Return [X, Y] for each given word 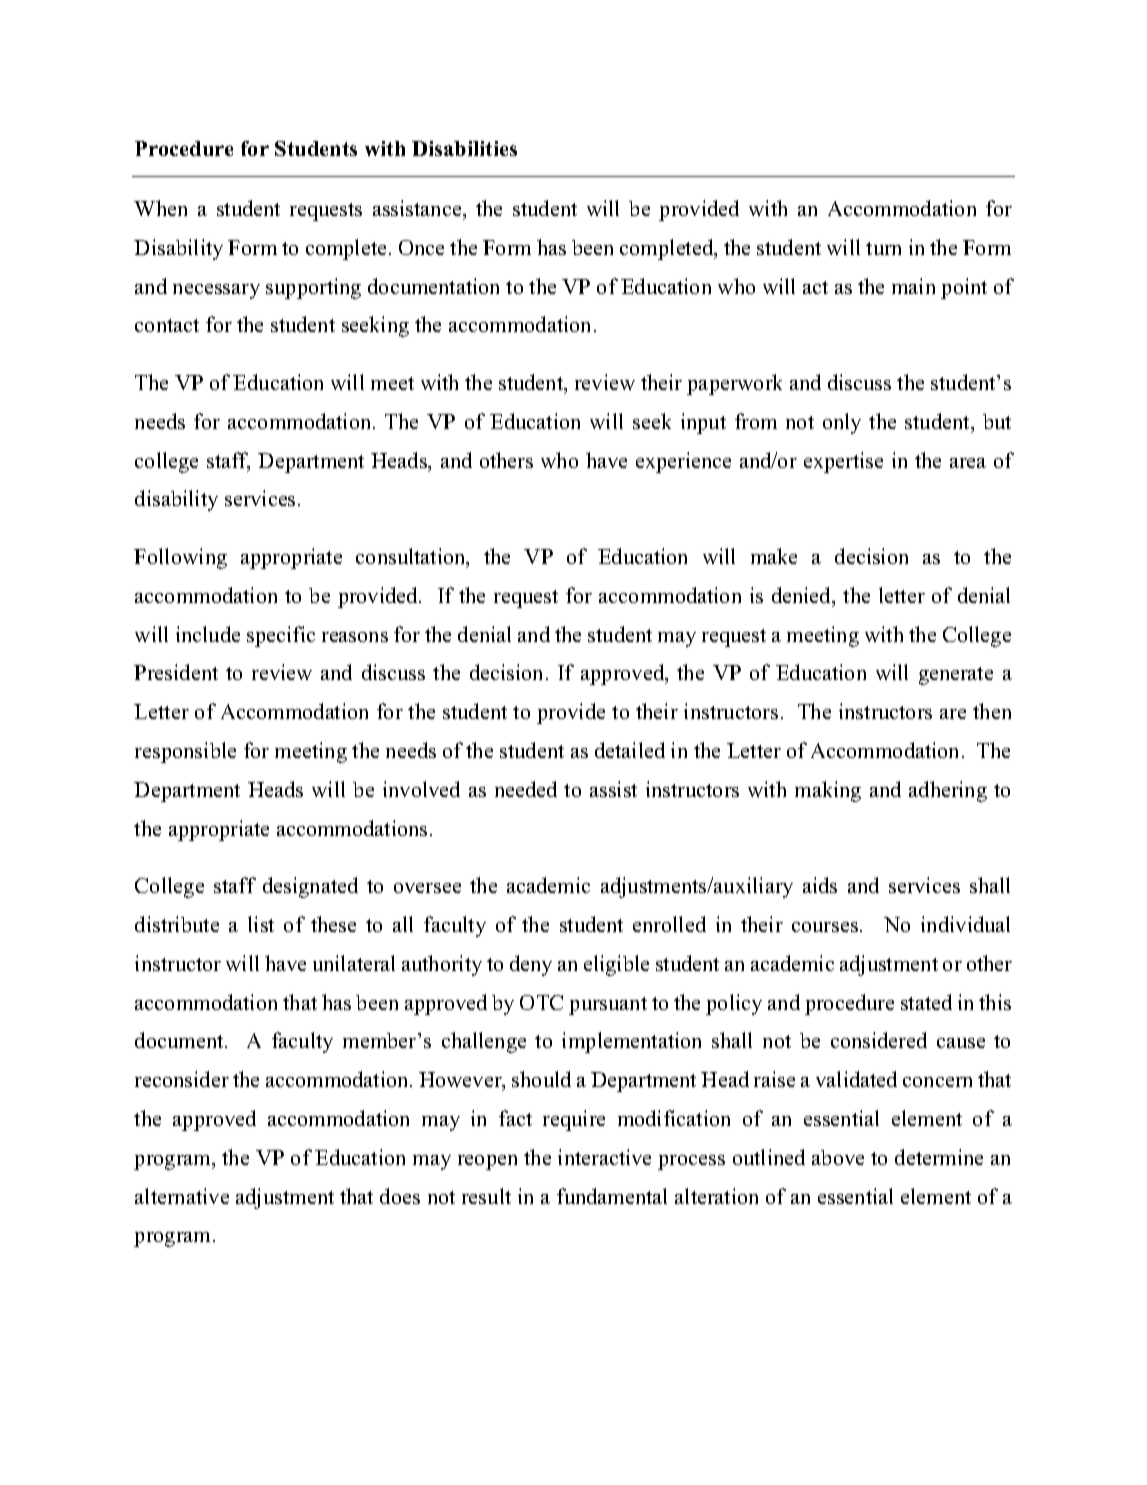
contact [167, 325]
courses [826, 927]
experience [683, 462]
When [160, 208]
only [842, 423]
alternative [182, 1196]
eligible [616, 965]
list [261, 924]
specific [281, 636]
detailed [630, 750]
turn [883, 248]
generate [956, 676]
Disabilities [464, 148]
